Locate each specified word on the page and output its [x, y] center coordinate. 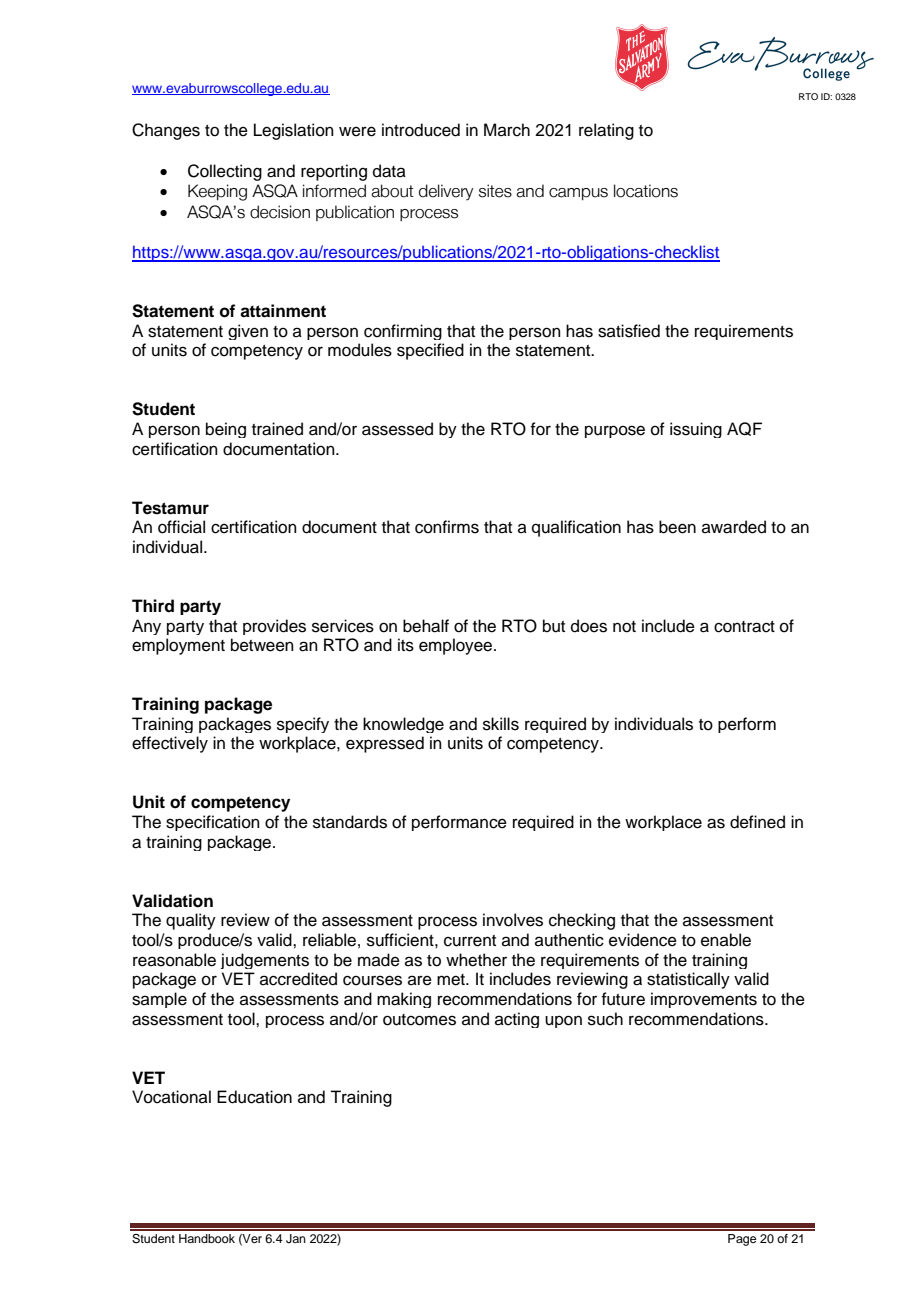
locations [646, 191]
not [624, 627]
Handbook [207, 1238]
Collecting [225, 172]
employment [178, 646]
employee [457, 646]
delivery [446, 192]
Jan [296, 1239]
